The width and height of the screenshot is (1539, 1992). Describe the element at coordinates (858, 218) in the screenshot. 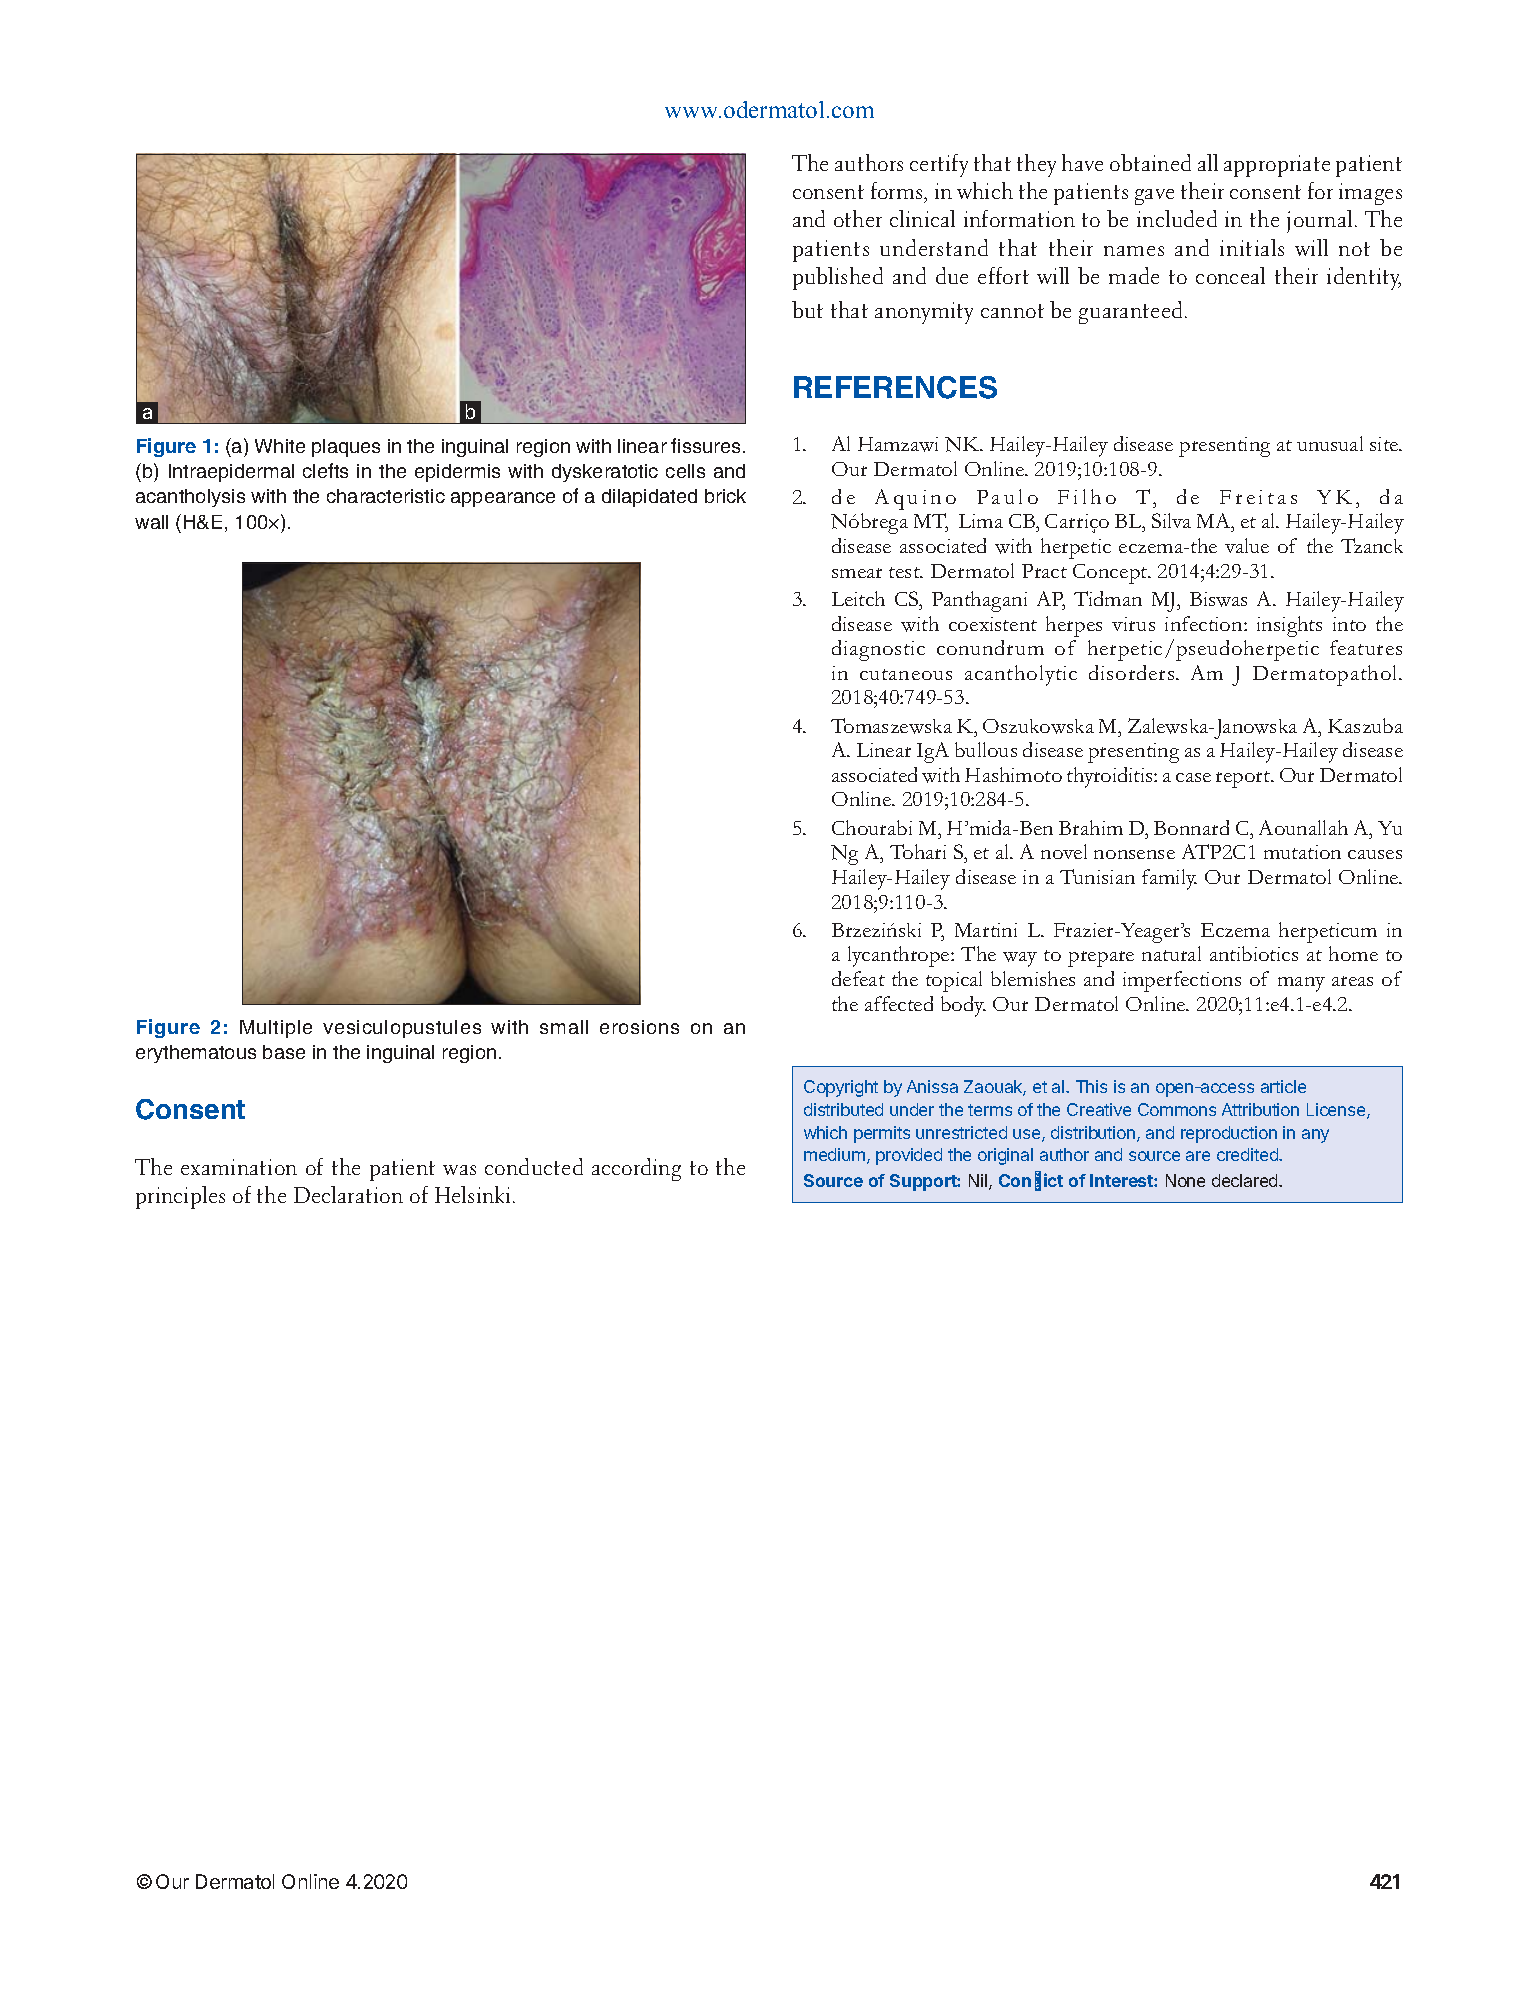

I see `other` at that location.
